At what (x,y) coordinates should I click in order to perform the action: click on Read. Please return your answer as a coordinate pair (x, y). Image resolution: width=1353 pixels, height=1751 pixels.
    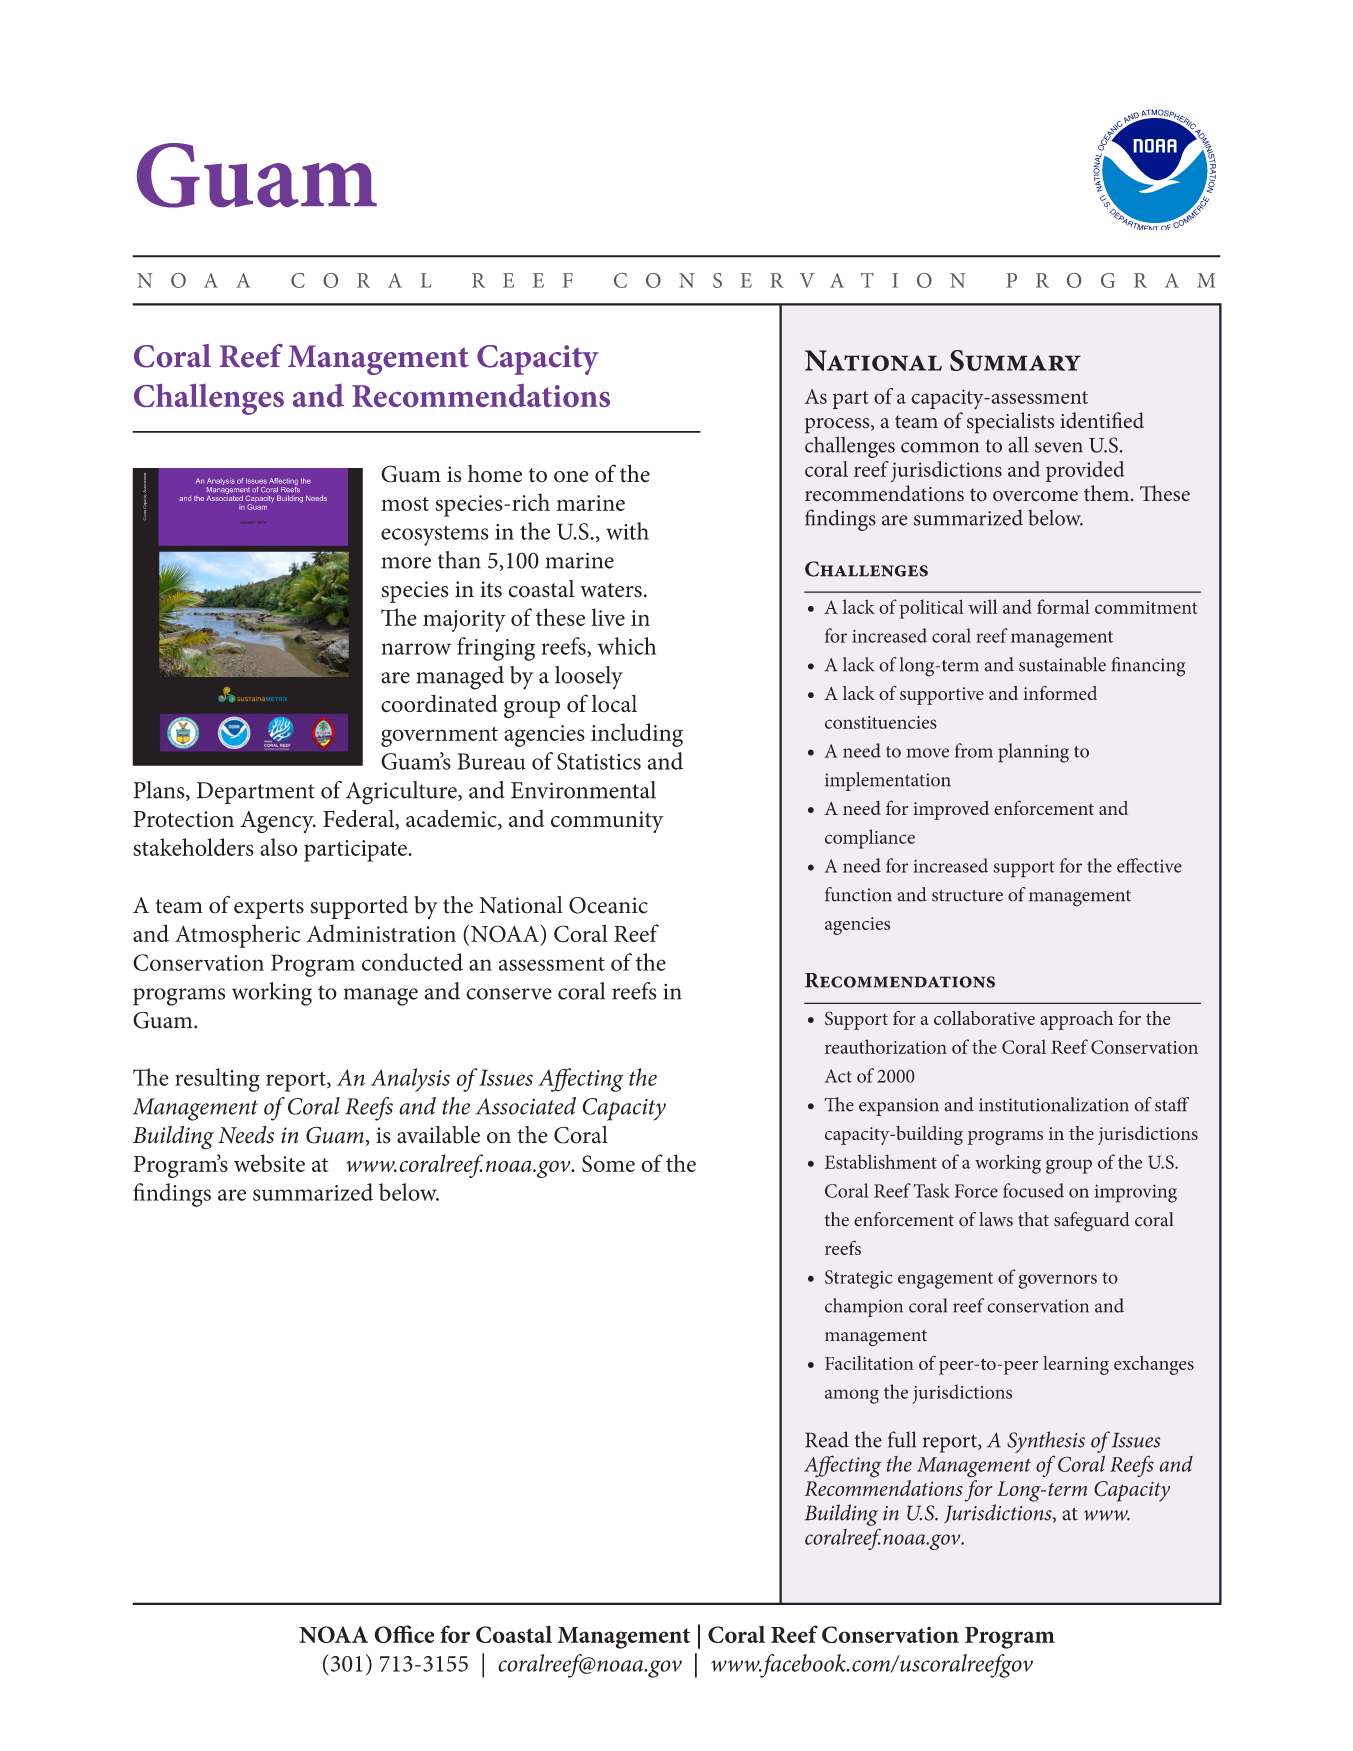
    Looking at the image, I should click on (827, 1439).
